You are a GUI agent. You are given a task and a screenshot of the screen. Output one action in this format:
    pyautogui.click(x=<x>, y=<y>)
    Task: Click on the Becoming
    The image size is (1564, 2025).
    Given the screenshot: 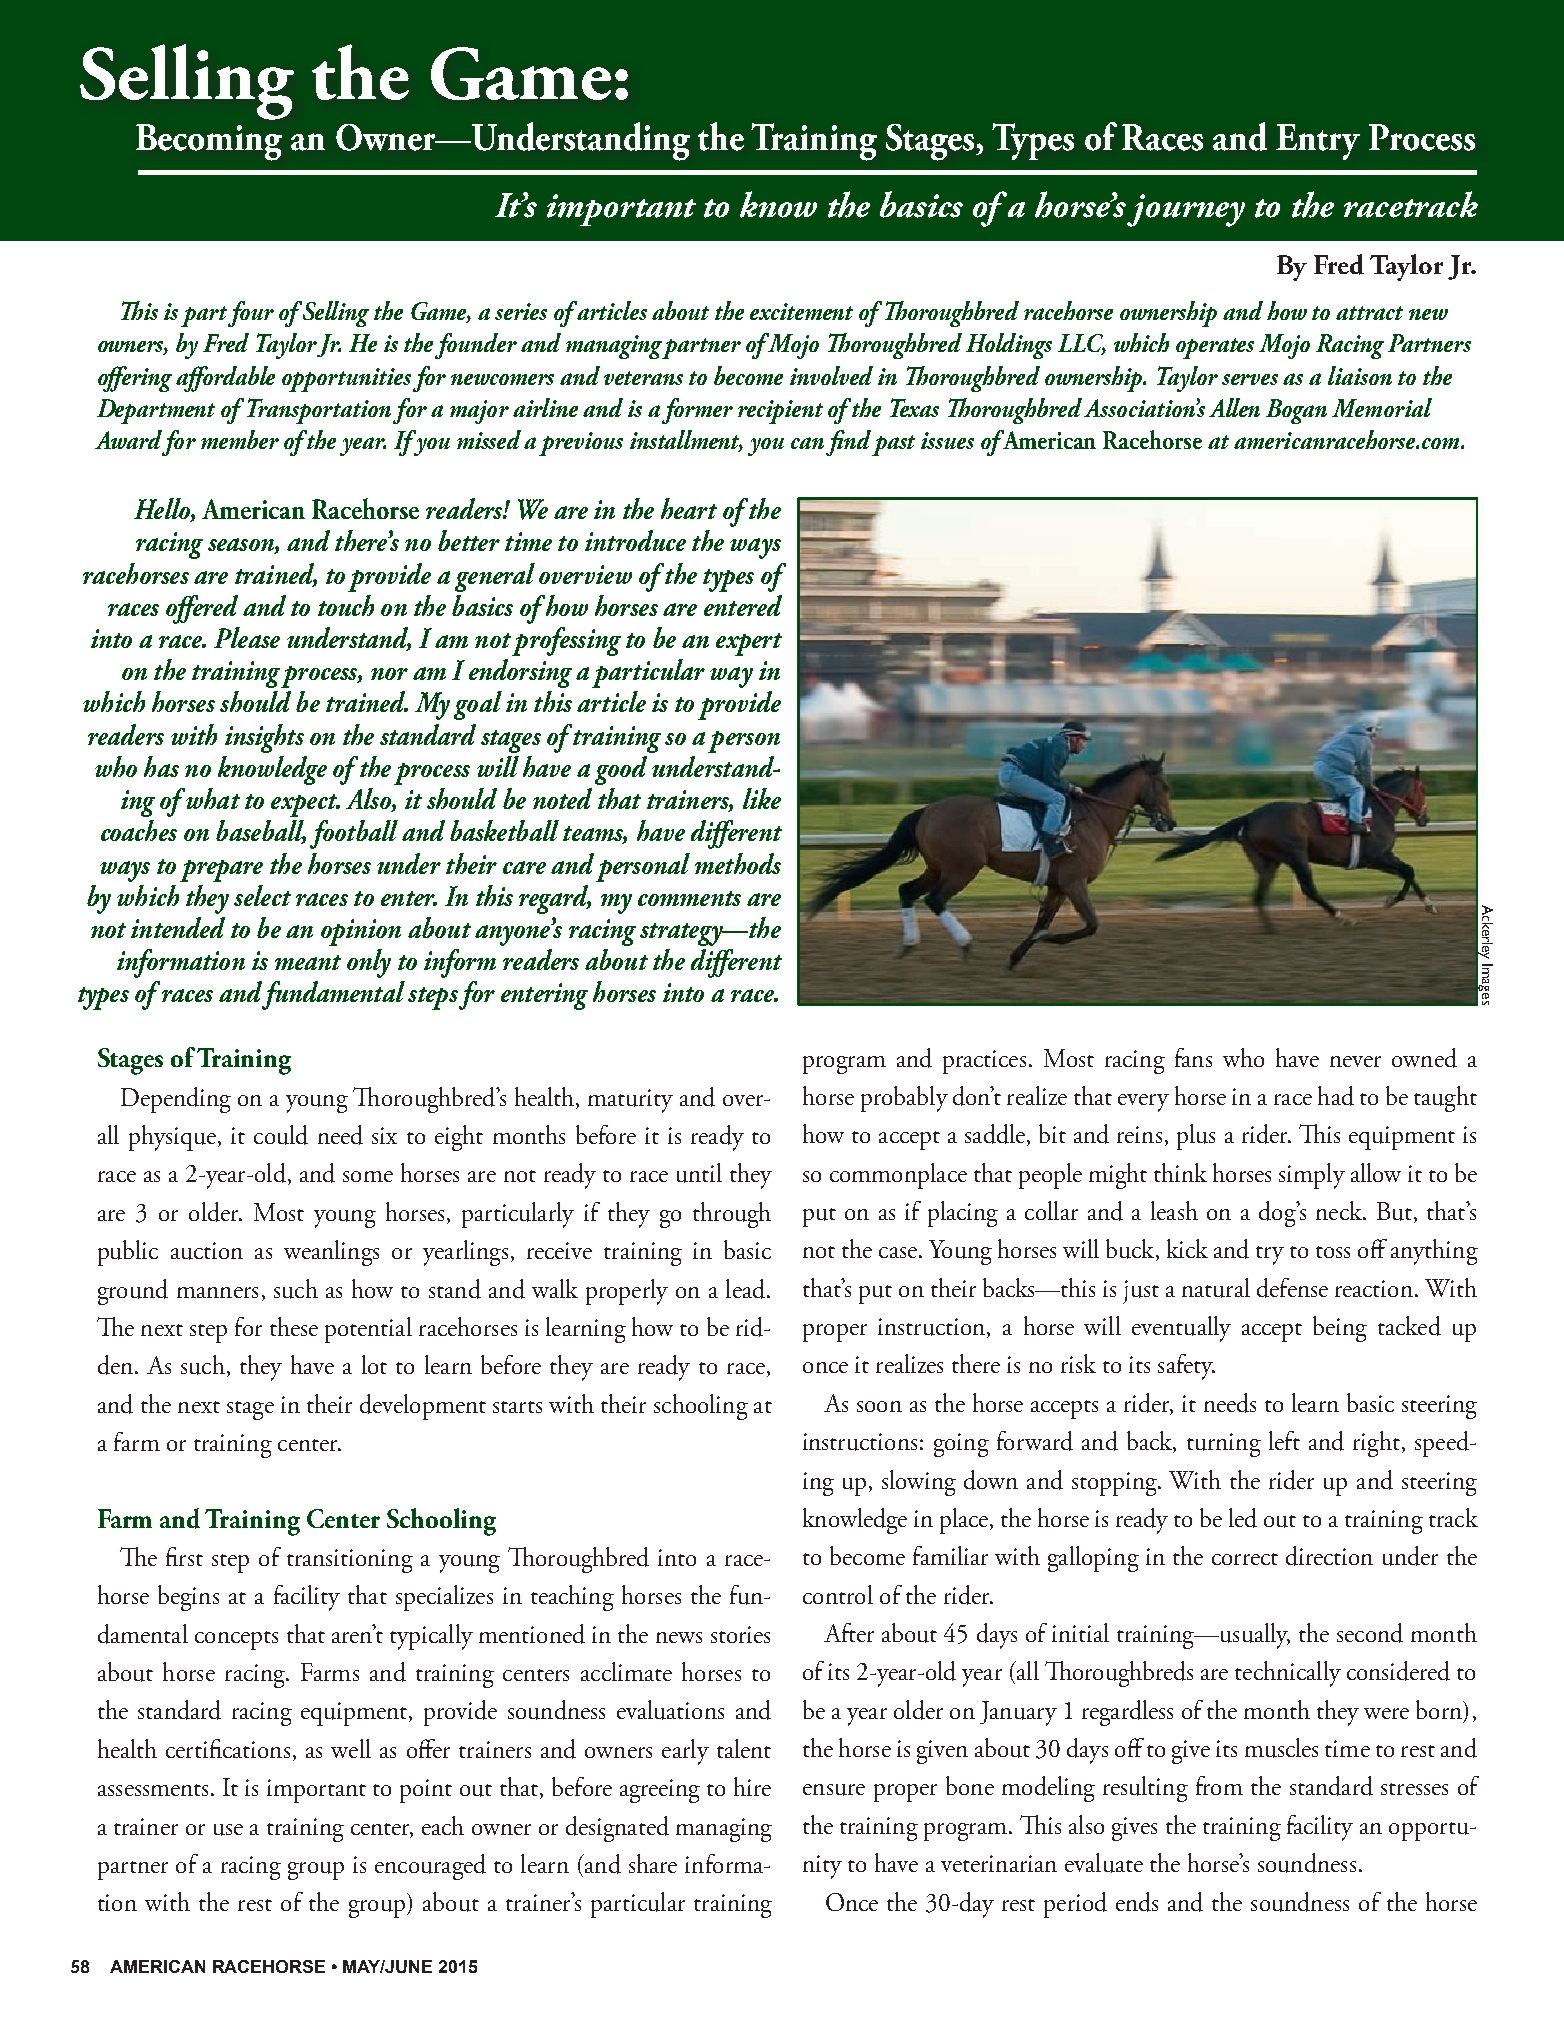 What is the action you would take?
    pyautogui.click(x=209, y=142)
